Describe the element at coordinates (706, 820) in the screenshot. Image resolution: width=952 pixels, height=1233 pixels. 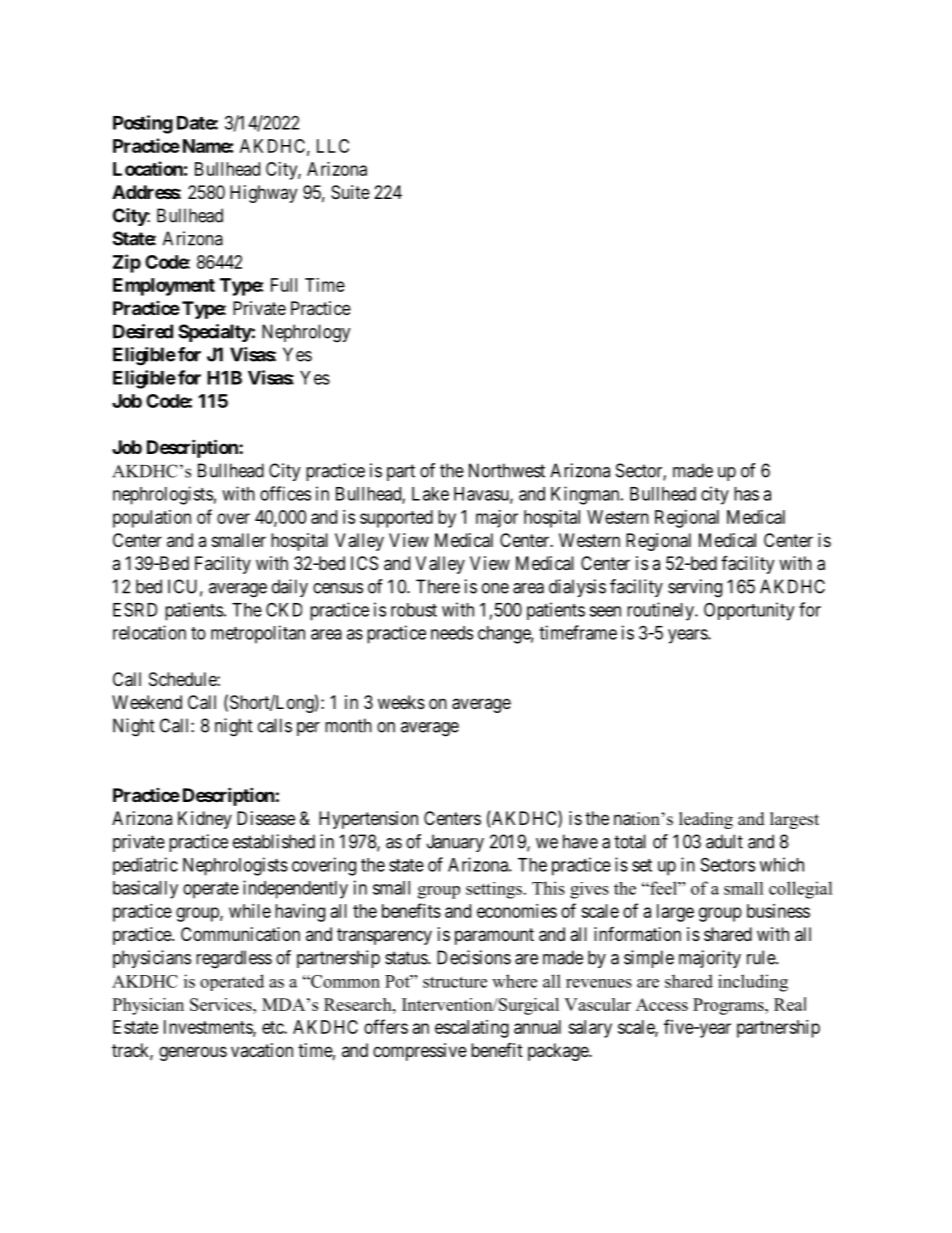
I see `leading` at that location.
